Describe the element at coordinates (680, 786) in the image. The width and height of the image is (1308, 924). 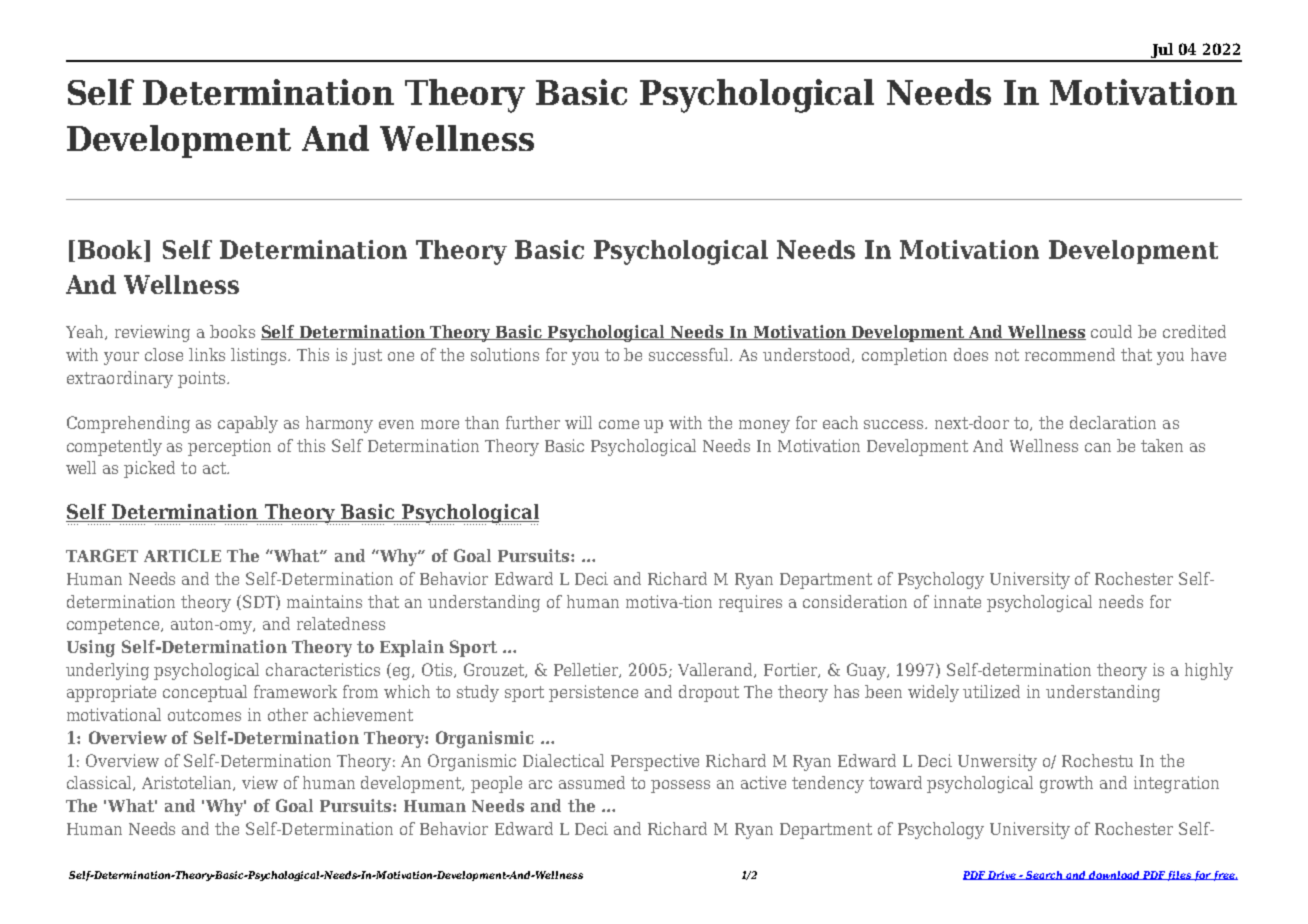
I see `possess` at that location.
